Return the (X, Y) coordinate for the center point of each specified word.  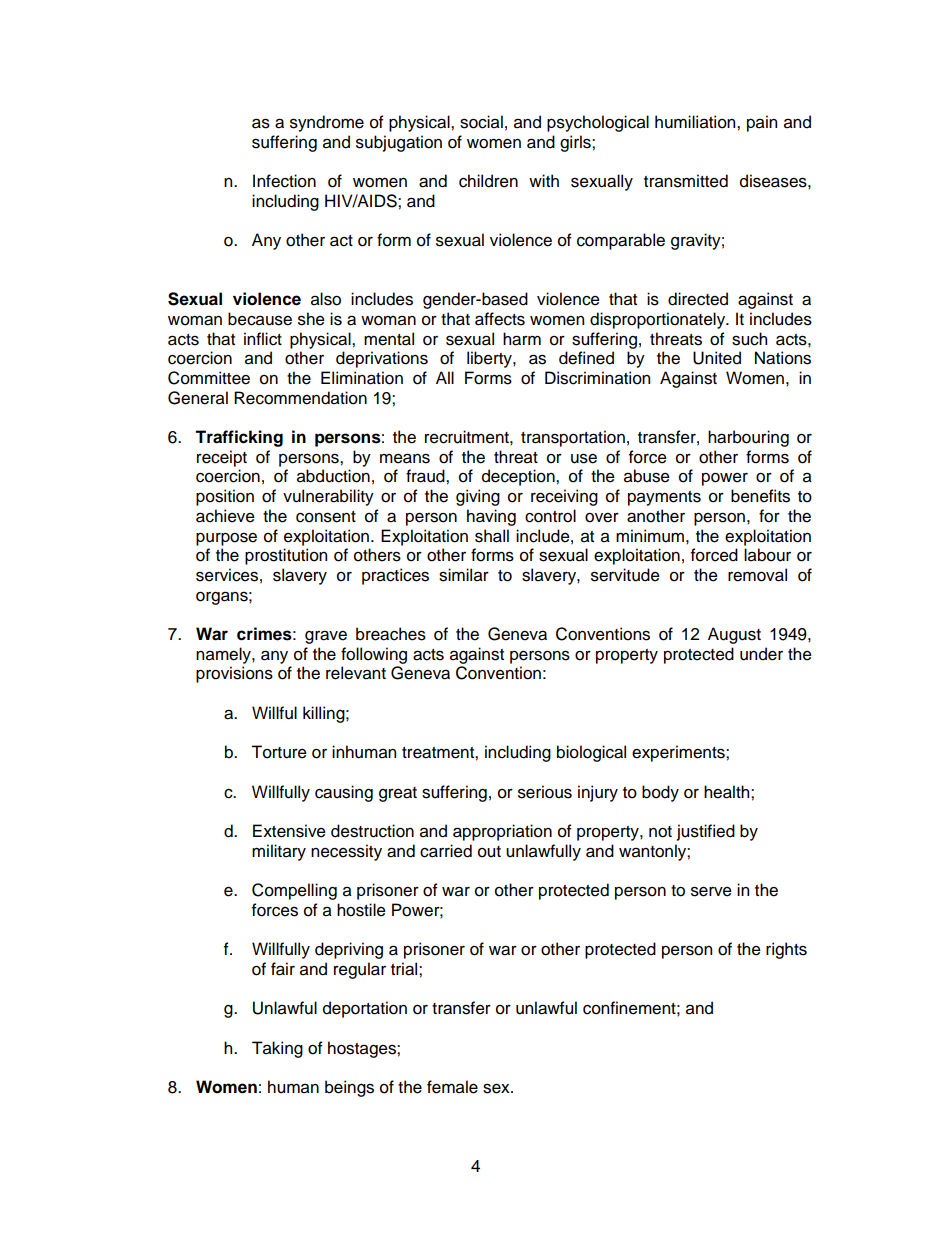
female (452, 1087)
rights (786, 950)
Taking (277, 1049)
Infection (284, 181)
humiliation (696, 122)
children (488, 181)
